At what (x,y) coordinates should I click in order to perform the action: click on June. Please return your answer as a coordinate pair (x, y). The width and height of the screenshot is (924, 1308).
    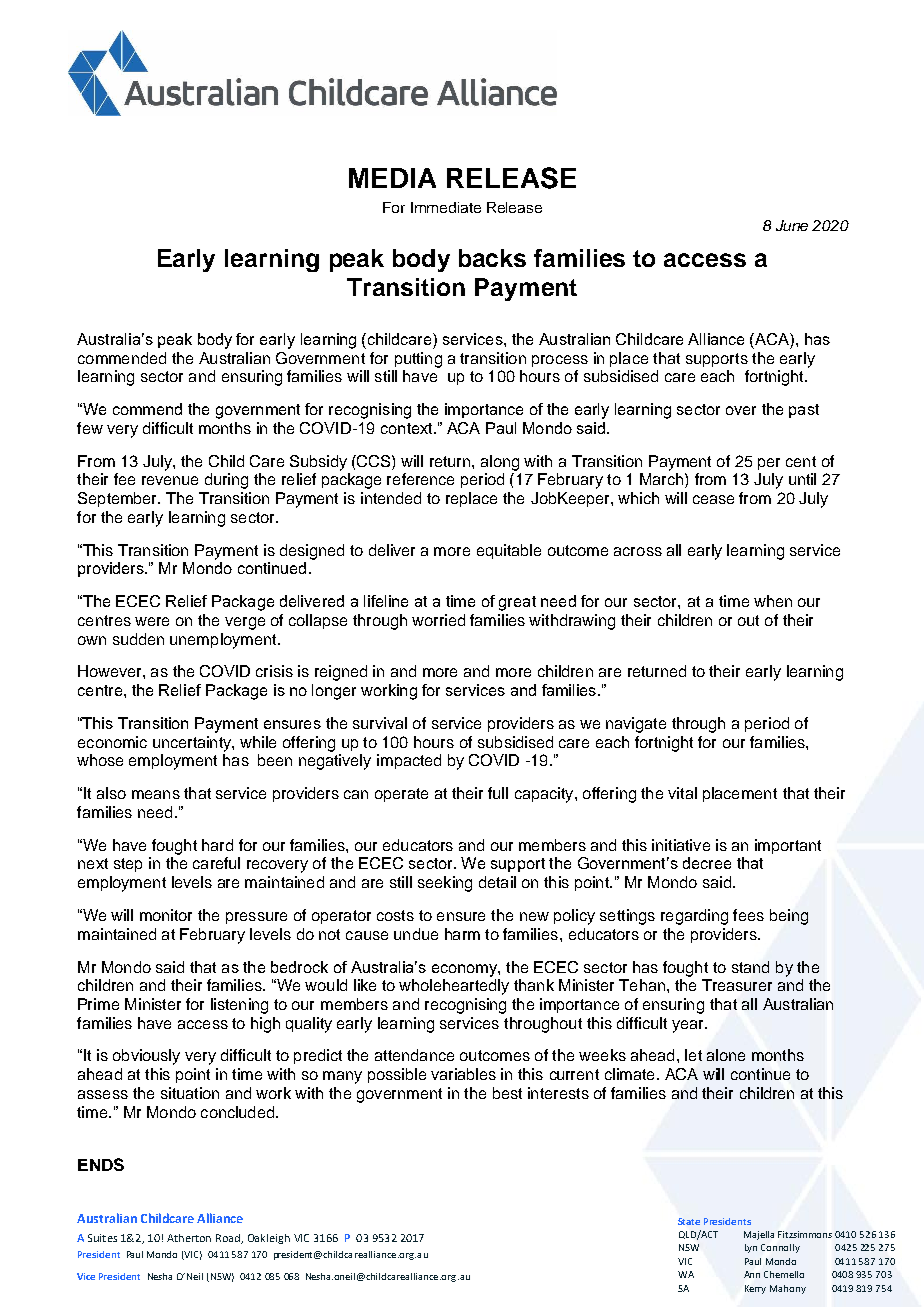
    Looking at the image, I should click on (792, 225).
